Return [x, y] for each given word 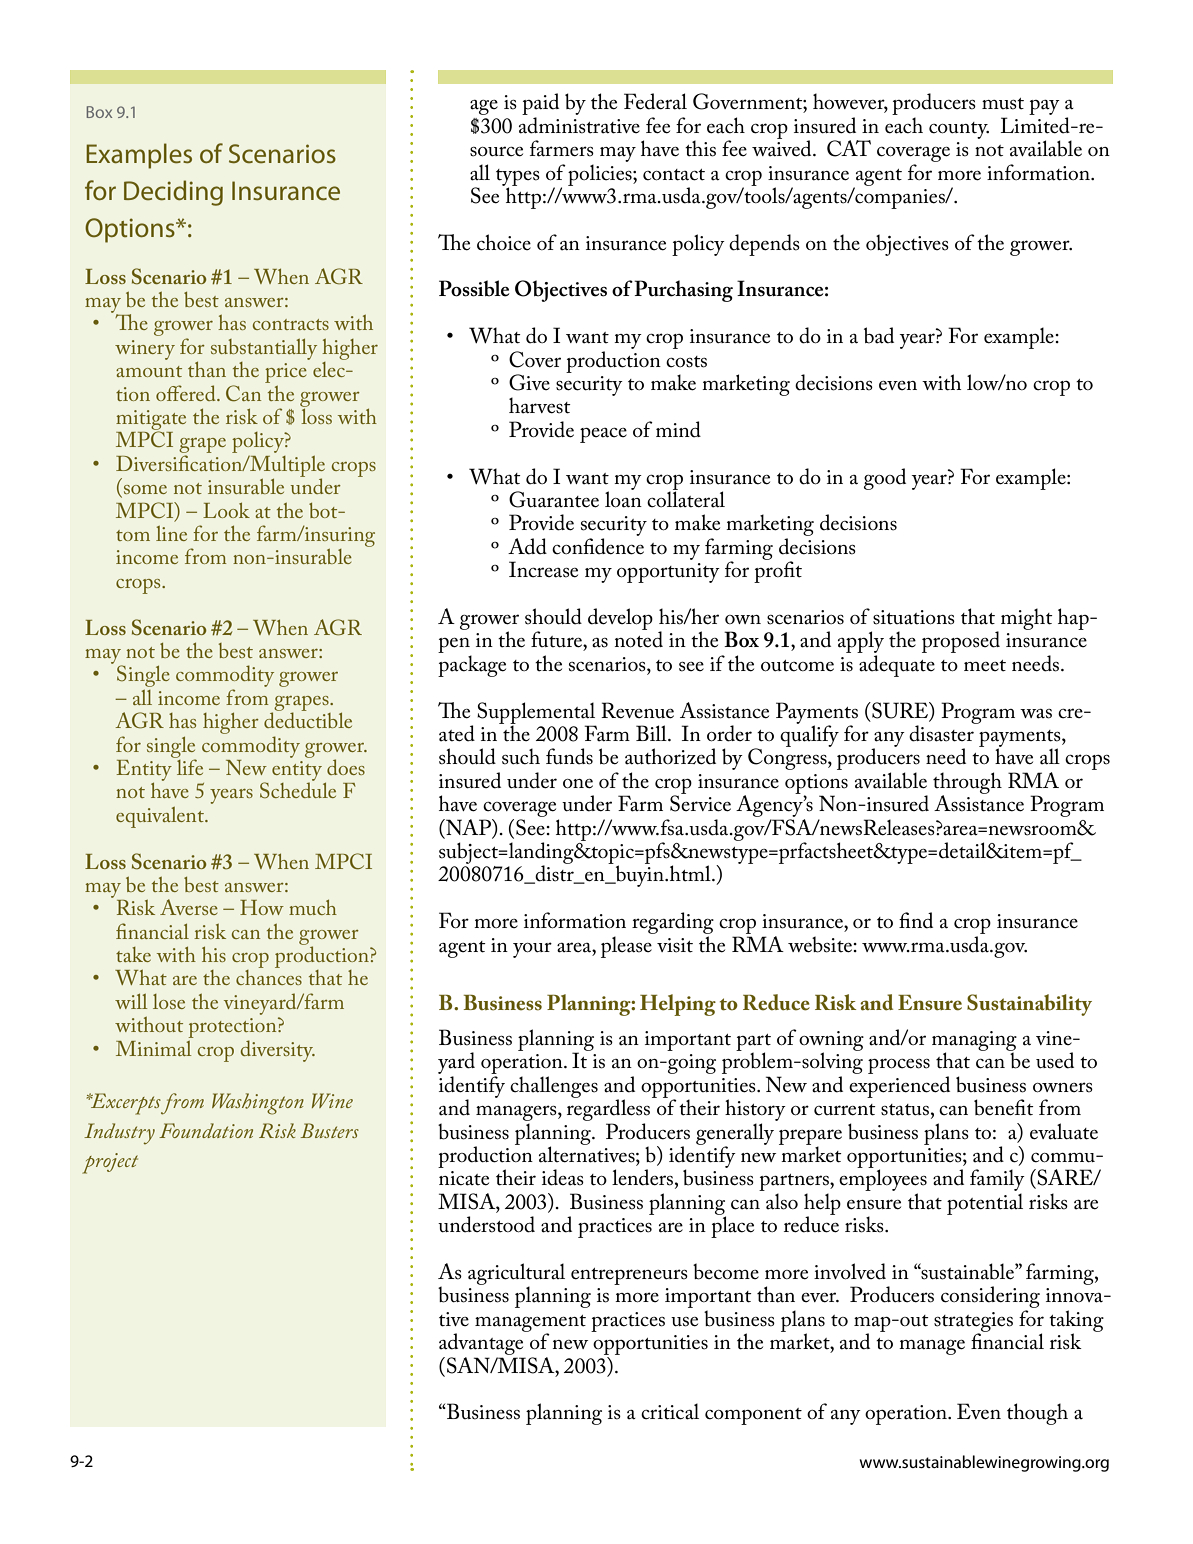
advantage [482, 1343]
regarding [673, 923]
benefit [1004, 1107]
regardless [610, 1110]
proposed [961, 642]
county [959, 130]
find [916, 920]
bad [879, 335]
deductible [308, 719]
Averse [189, 907]
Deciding [173, 193]
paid [540, 105]
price [286, 374]
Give [529, 382]
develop [620, 619]
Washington [258, 1104]
